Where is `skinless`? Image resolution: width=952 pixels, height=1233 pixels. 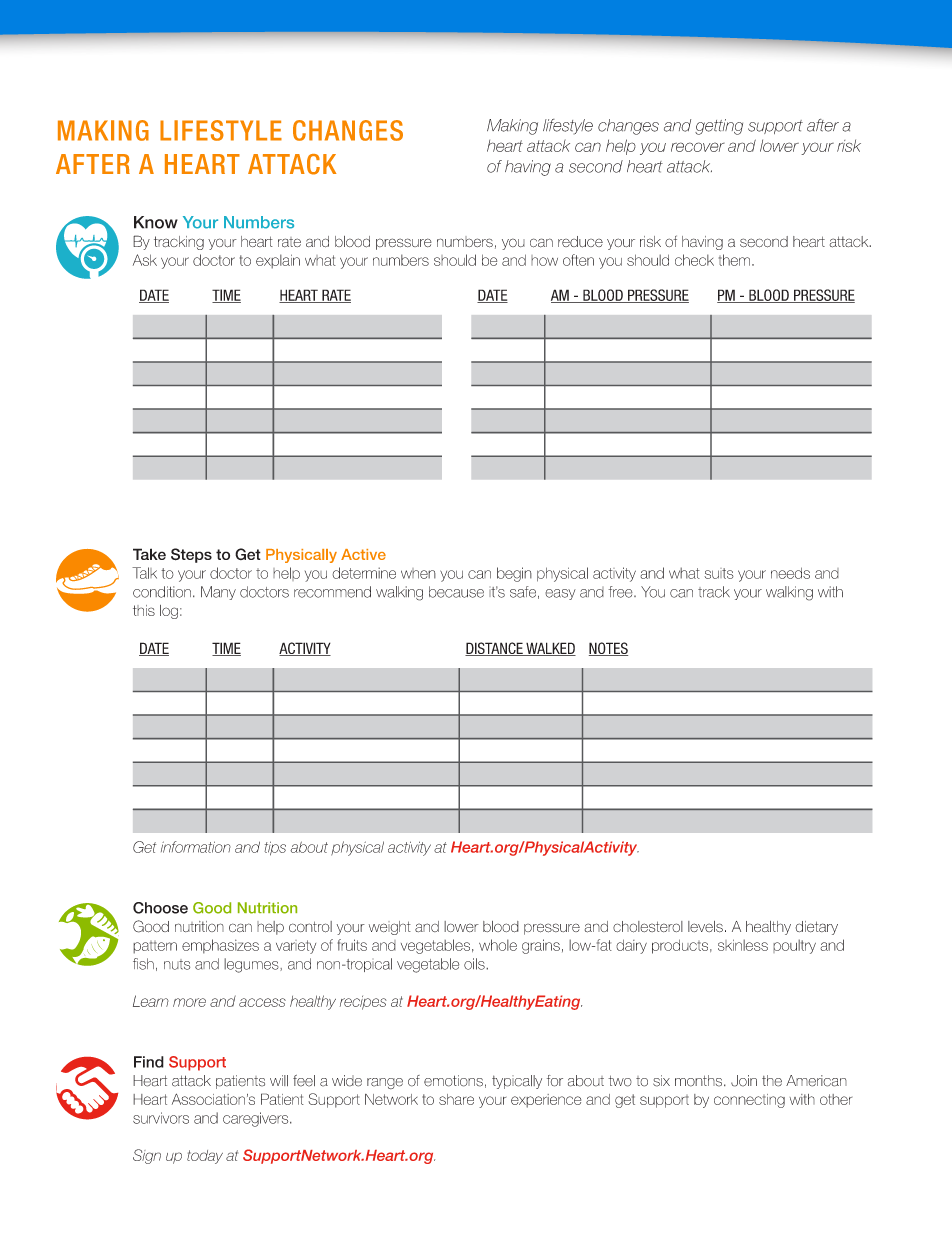
skinless is located at coordinates (743, 945).
